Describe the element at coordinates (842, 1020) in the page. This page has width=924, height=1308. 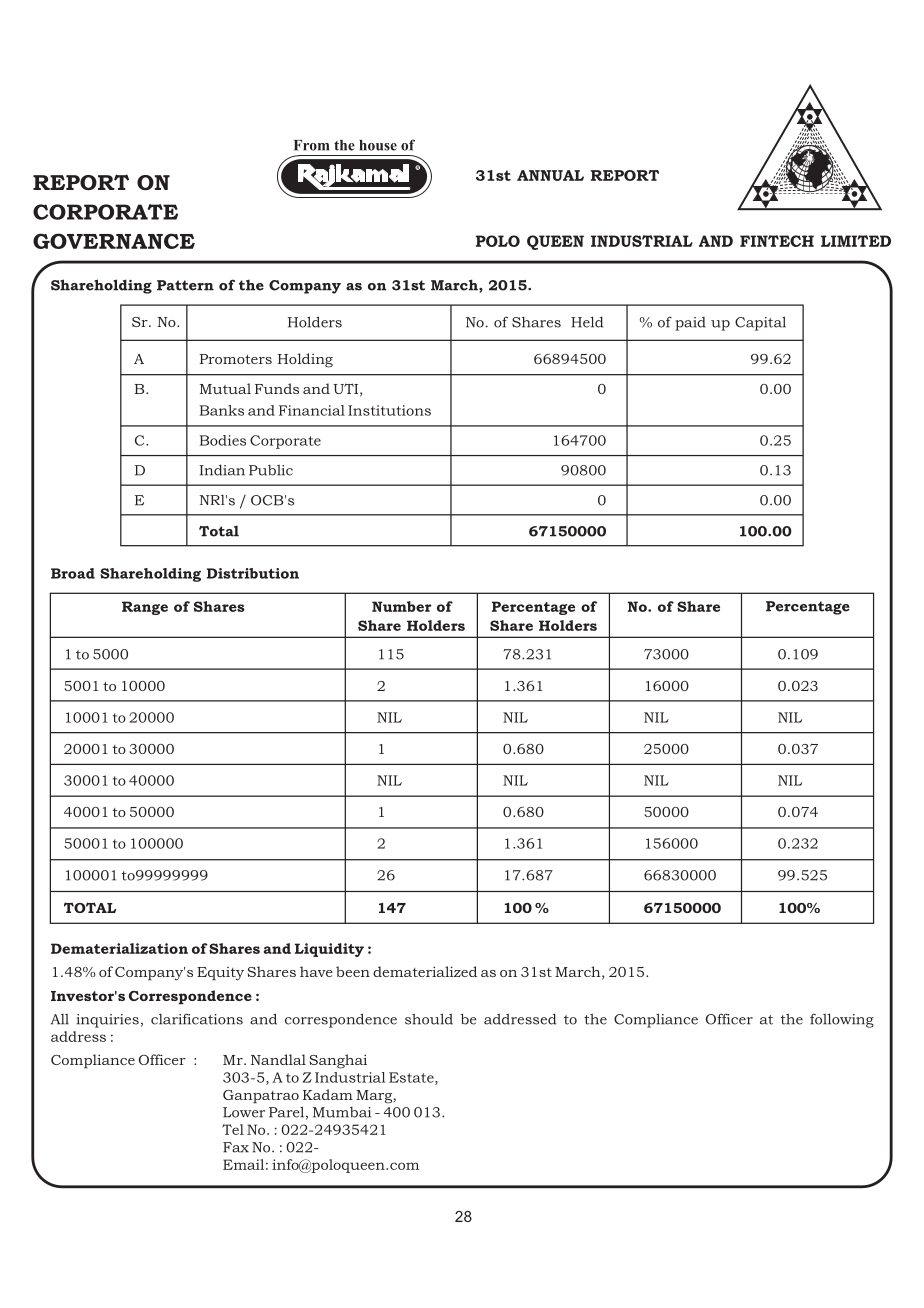
I see `following` at that location.
